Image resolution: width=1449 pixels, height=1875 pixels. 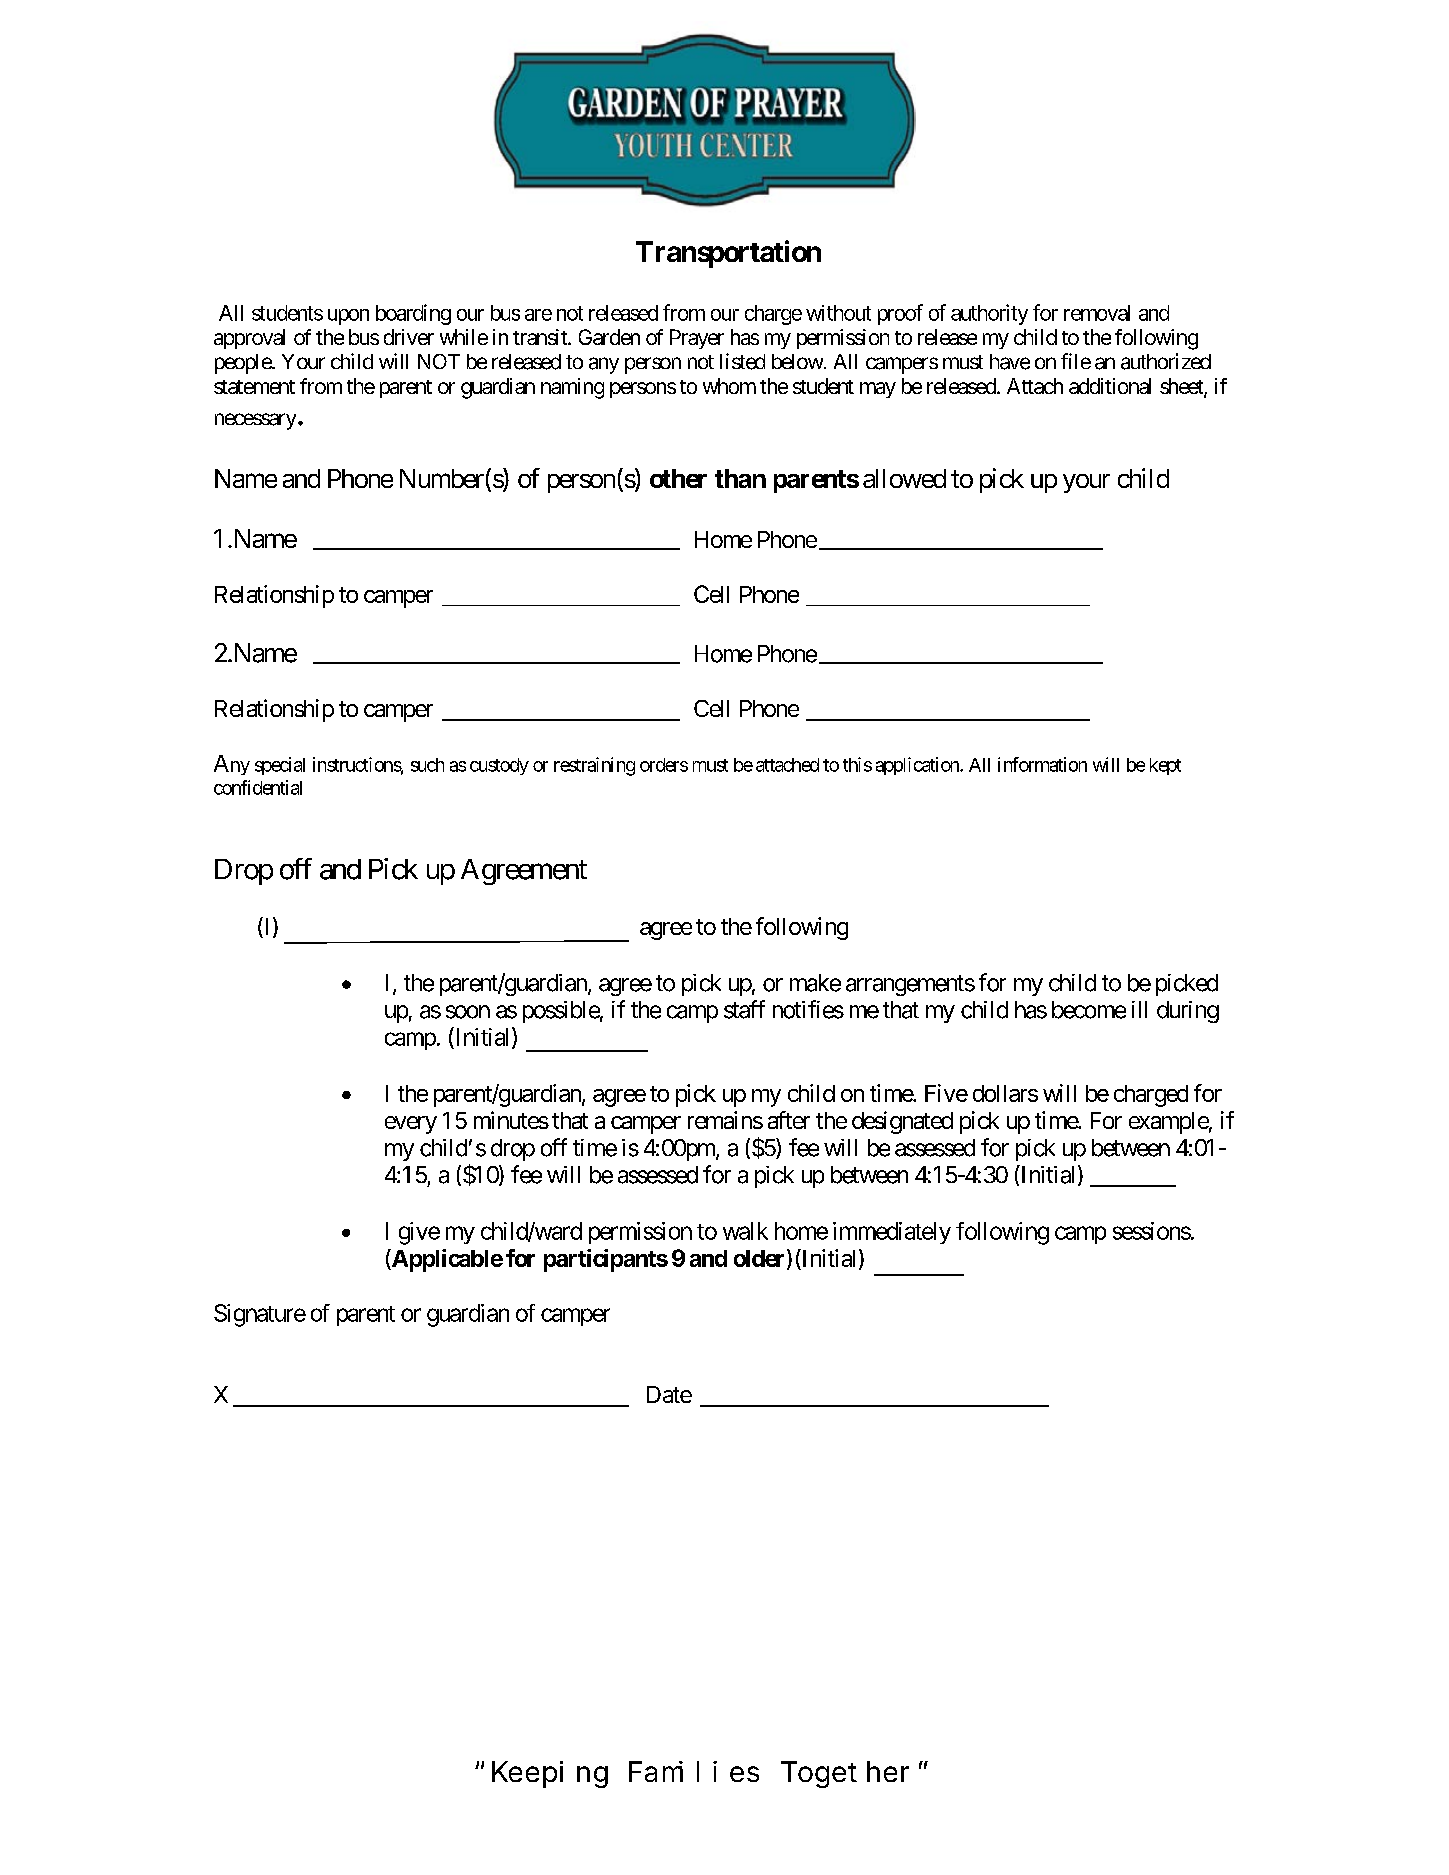 I want to click on Keeping, so click(x=550, y=1774).
